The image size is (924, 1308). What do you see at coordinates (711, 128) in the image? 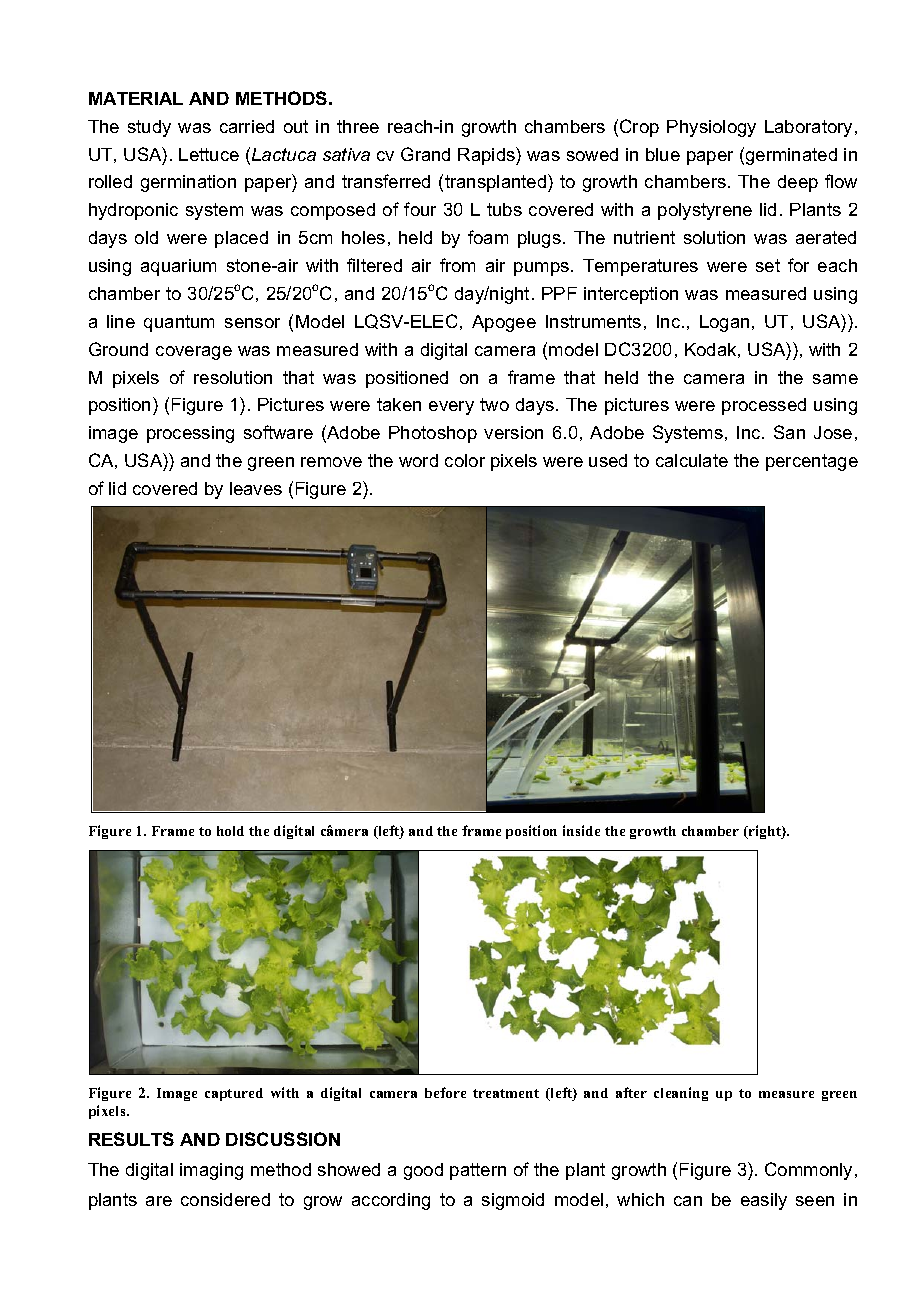
I see `Physiology` at bounding box center [711, 128].
